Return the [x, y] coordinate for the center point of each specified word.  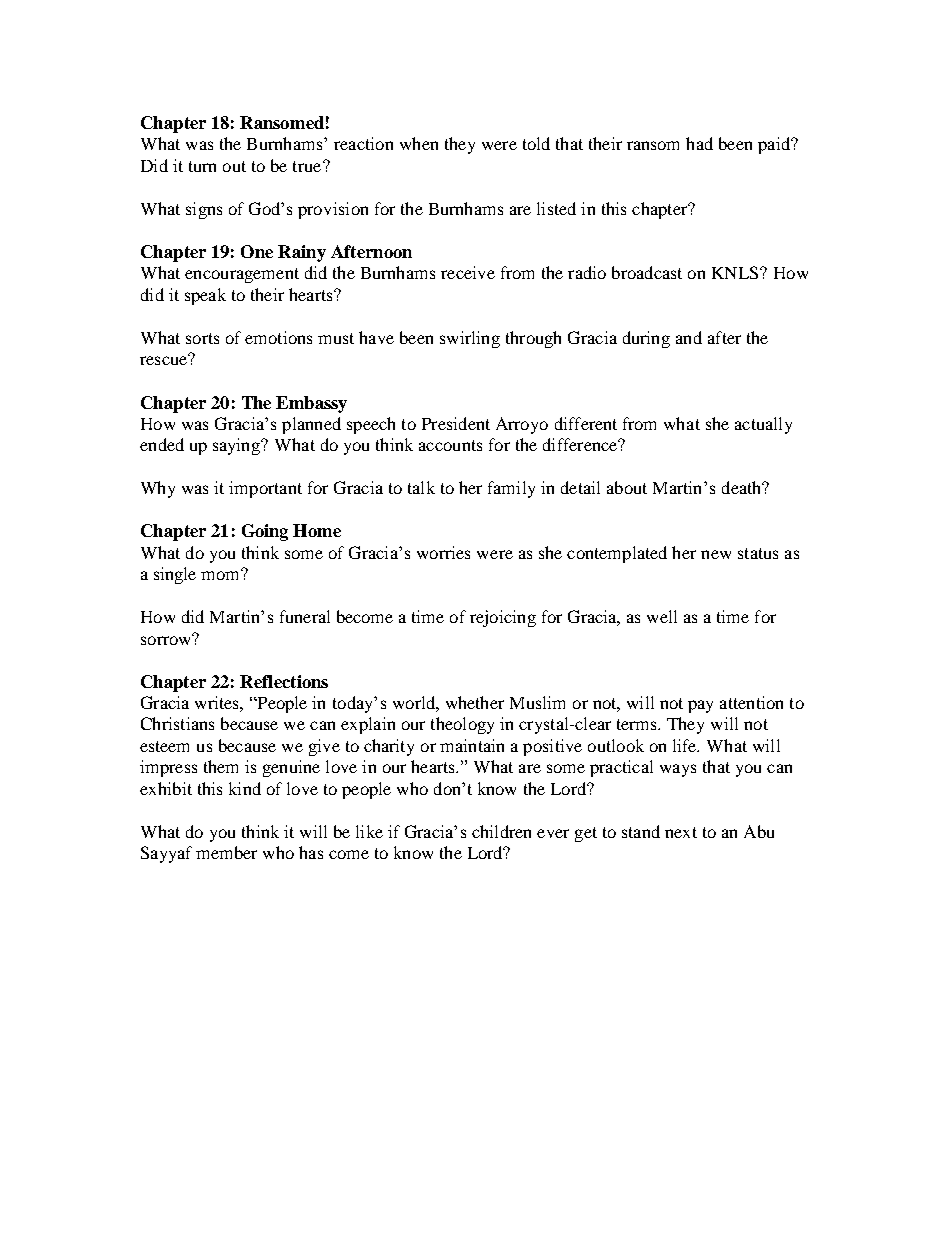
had [699, 143]
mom [222, 574]
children [501, 831]
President [456, 423]
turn [202, 166]
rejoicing [503, 618]
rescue [165, 359]
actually [763, 425]
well [662, 616]
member [226, 852]
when [419, 143]
